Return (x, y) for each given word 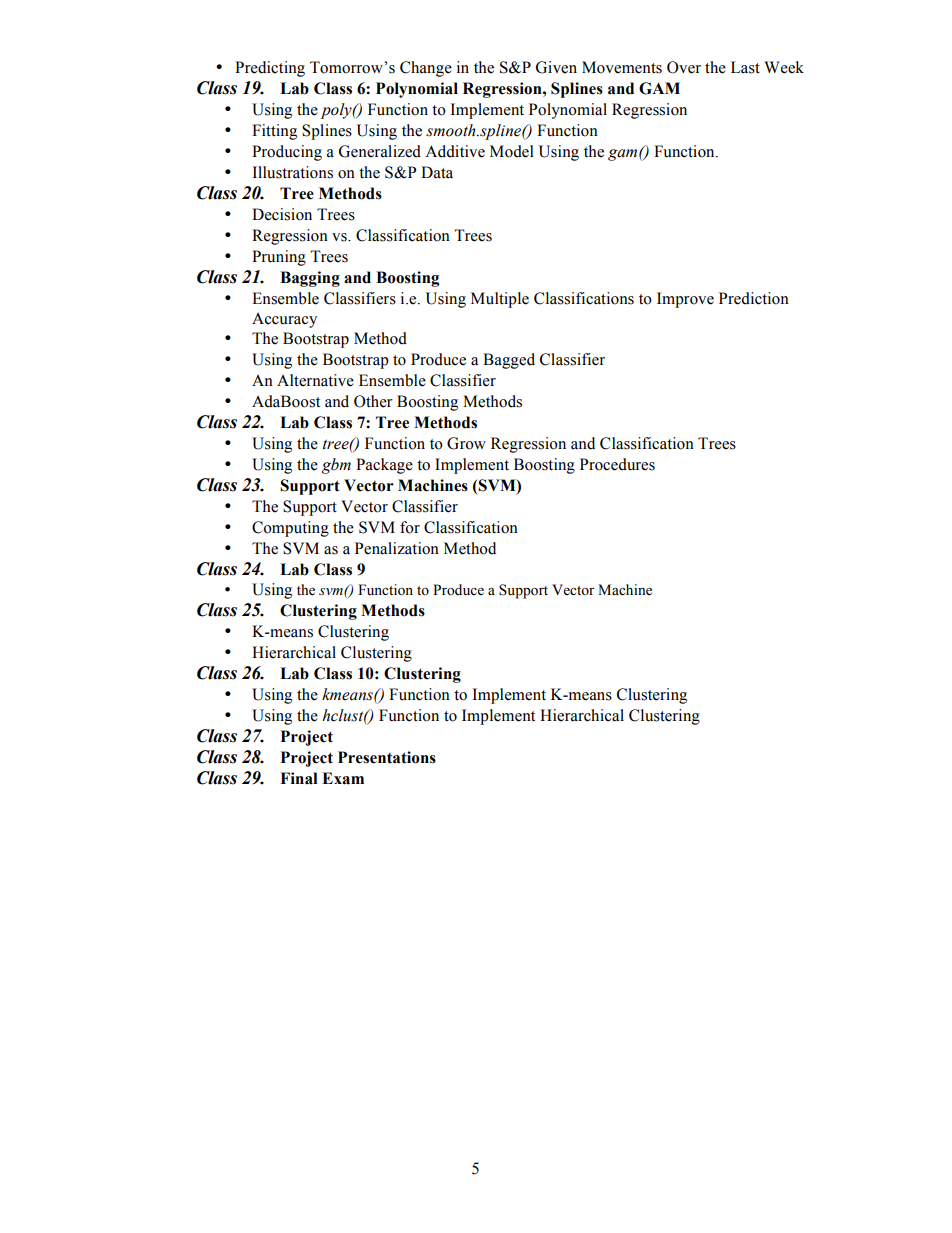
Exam (343, 778)
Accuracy (284, 320)
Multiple (500, 300)
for (410, 527)
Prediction (754, 298)
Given (556, 67)
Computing (290, 529)
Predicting (270, 69)
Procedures (617, 464)
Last (745, 67)
